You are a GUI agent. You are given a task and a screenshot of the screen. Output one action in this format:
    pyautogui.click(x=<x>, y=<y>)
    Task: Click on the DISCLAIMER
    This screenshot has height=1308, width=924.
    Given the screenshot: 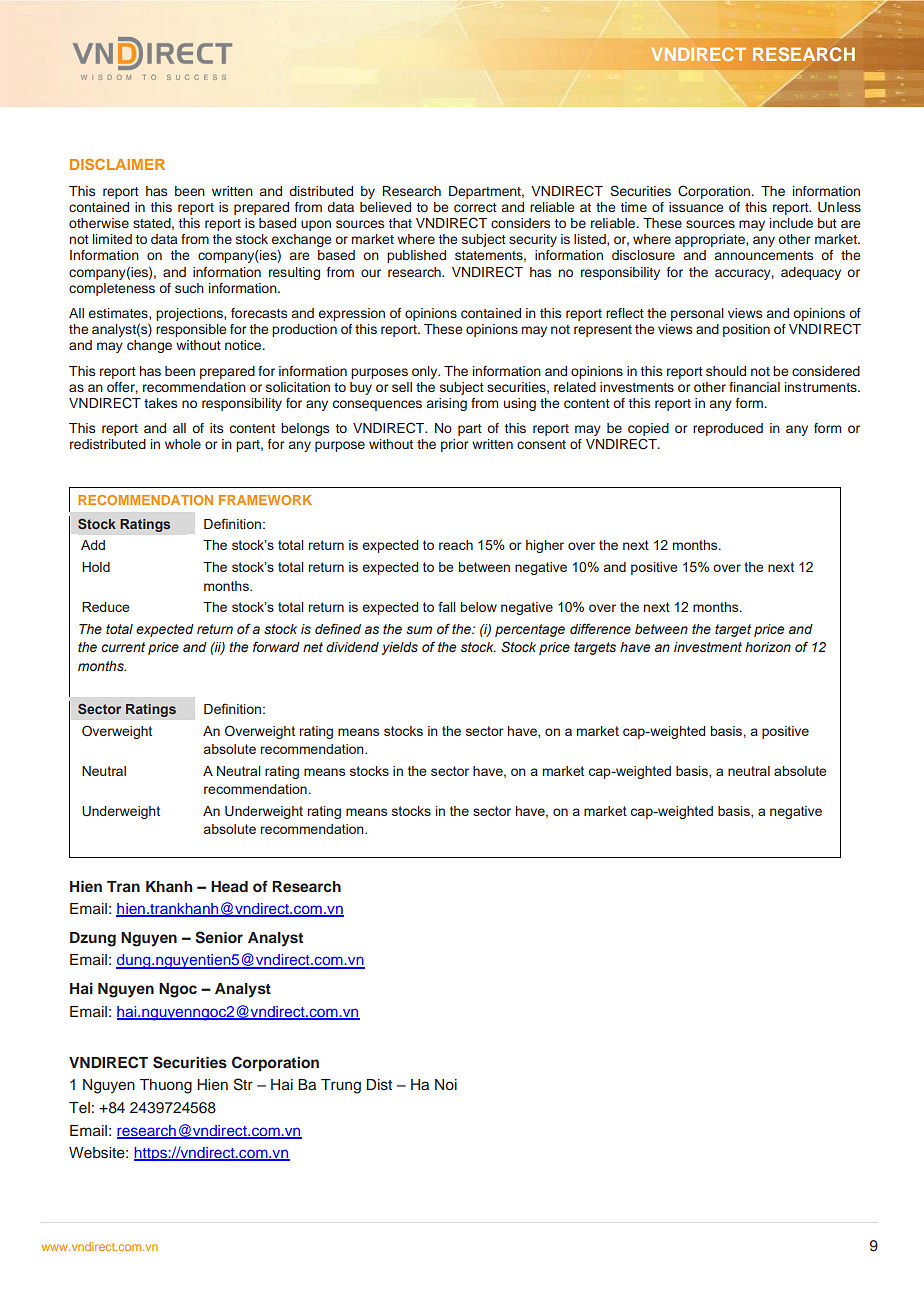 What is the action you would take?
    pyautogui.click(x=117, y=164)
